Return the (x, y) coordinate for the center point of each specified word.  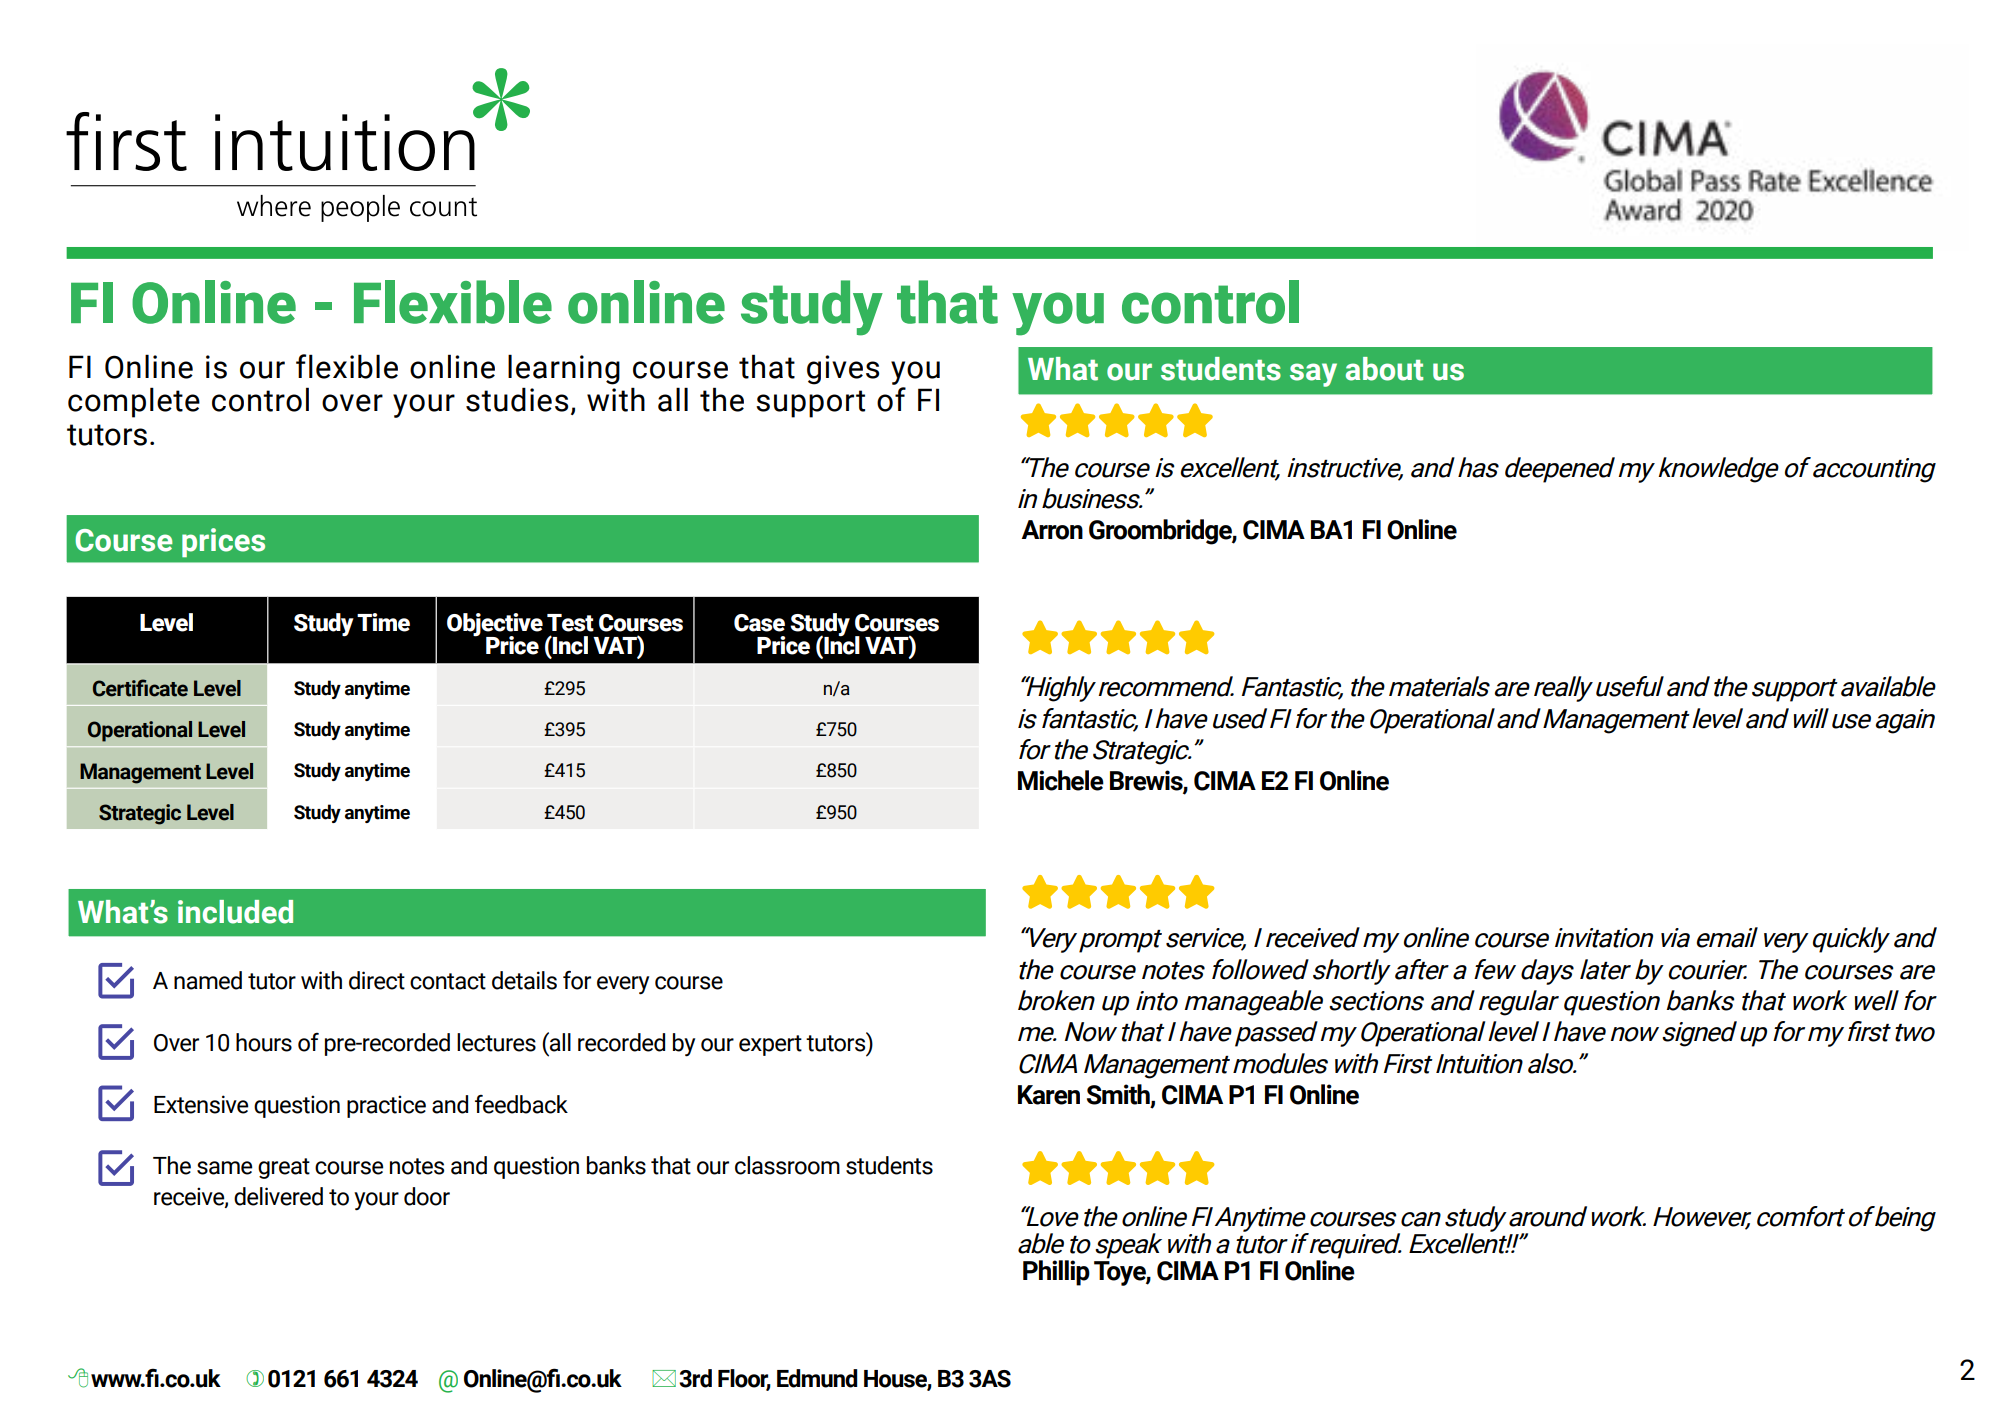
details (524, 980)
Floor (744, 1379)
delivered (278, 1196)
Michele (1061, 780)
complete (134, 402)
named (208, 980)
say (1313, 375)
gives (843, 370)
